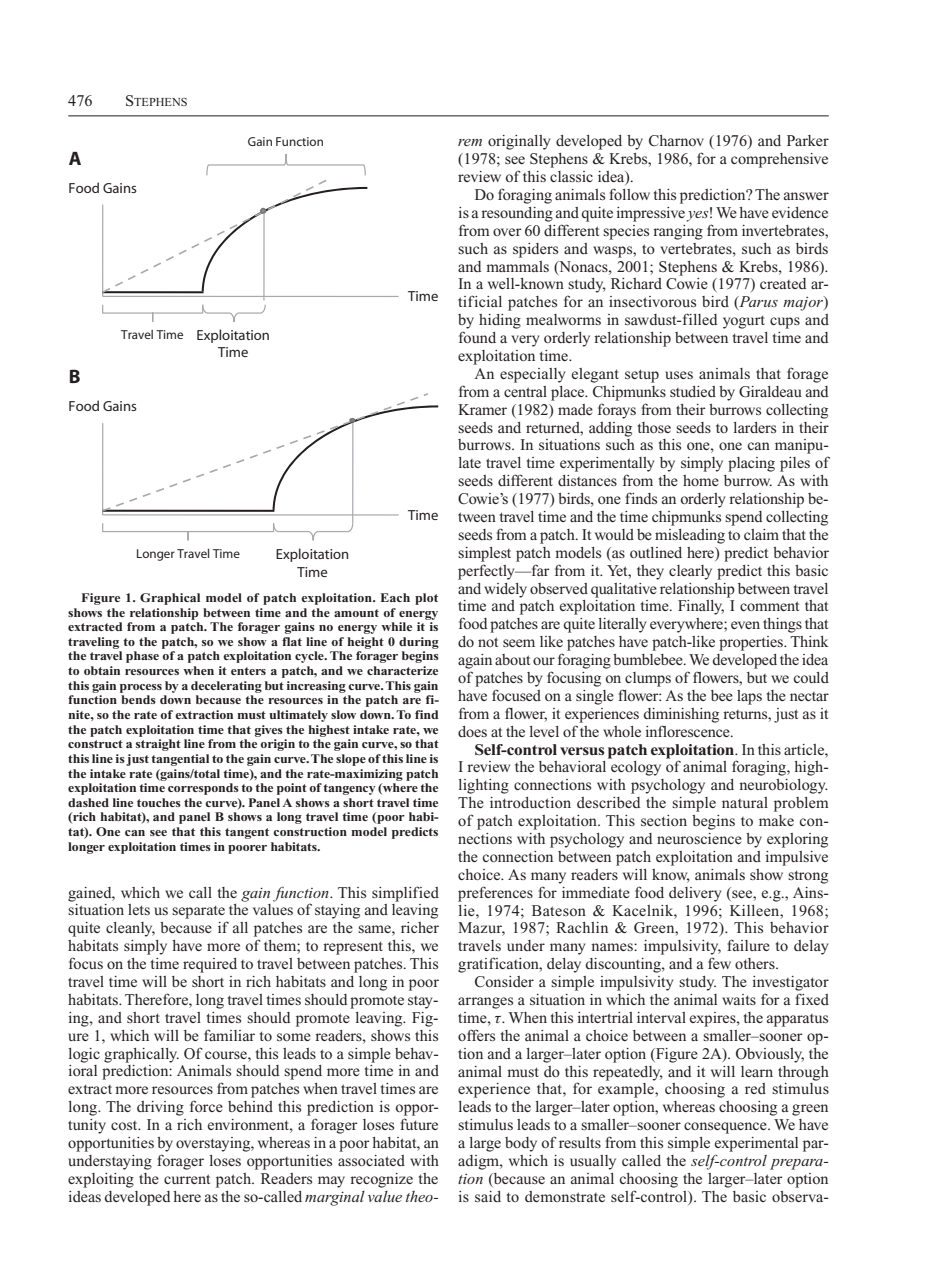 This screenshot has height=1288, width=936. Describe the element at coordinates (187, 1179) in the screenshot. I see `current` at that location.
